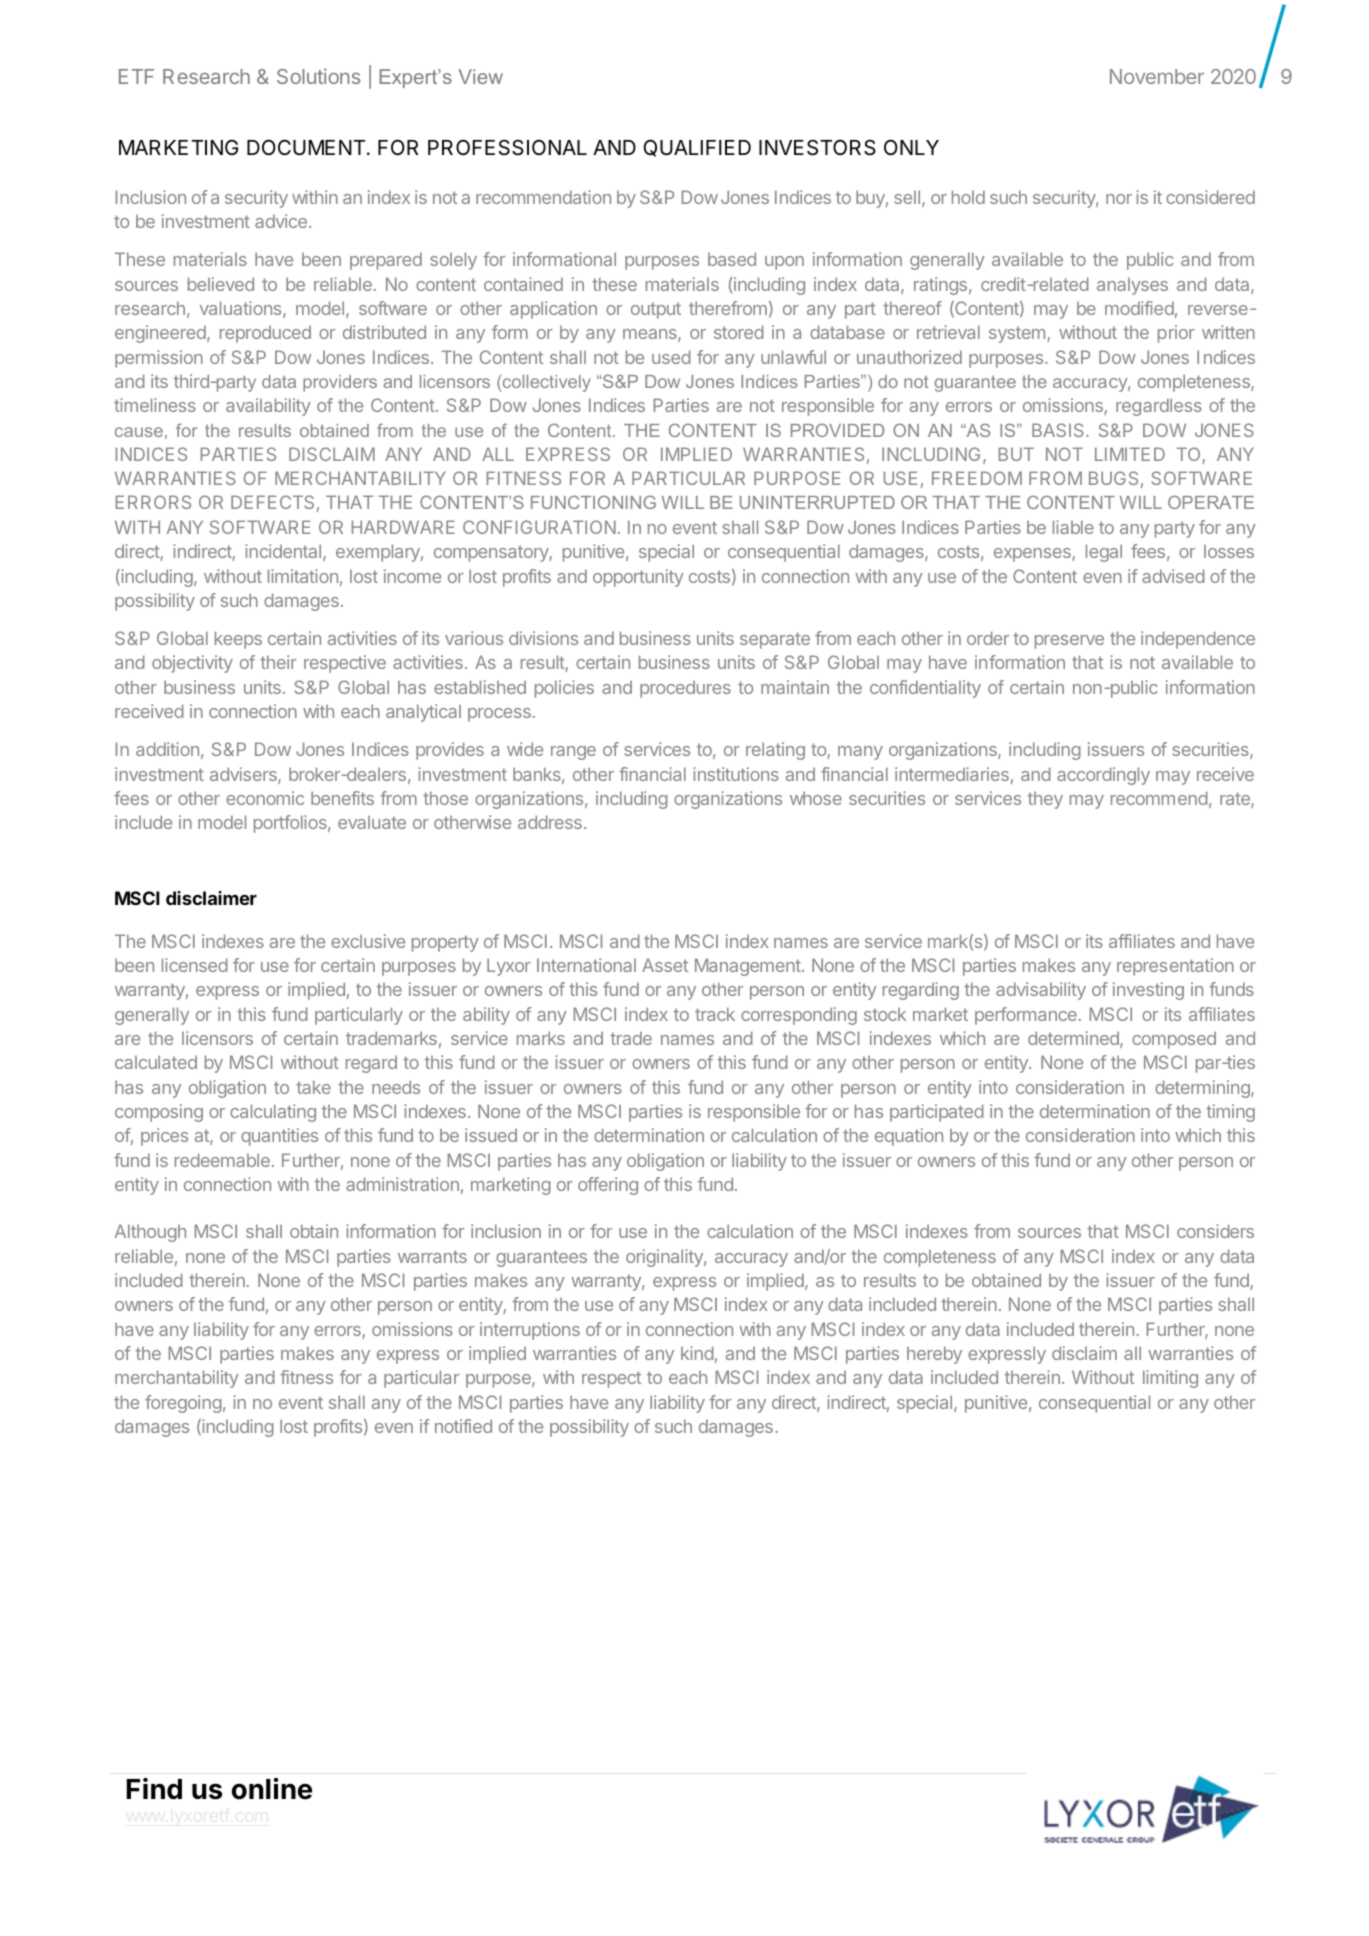  Describe the element at coordinates (697, 148) in the image. I see `QUALIFIED` at that location.
